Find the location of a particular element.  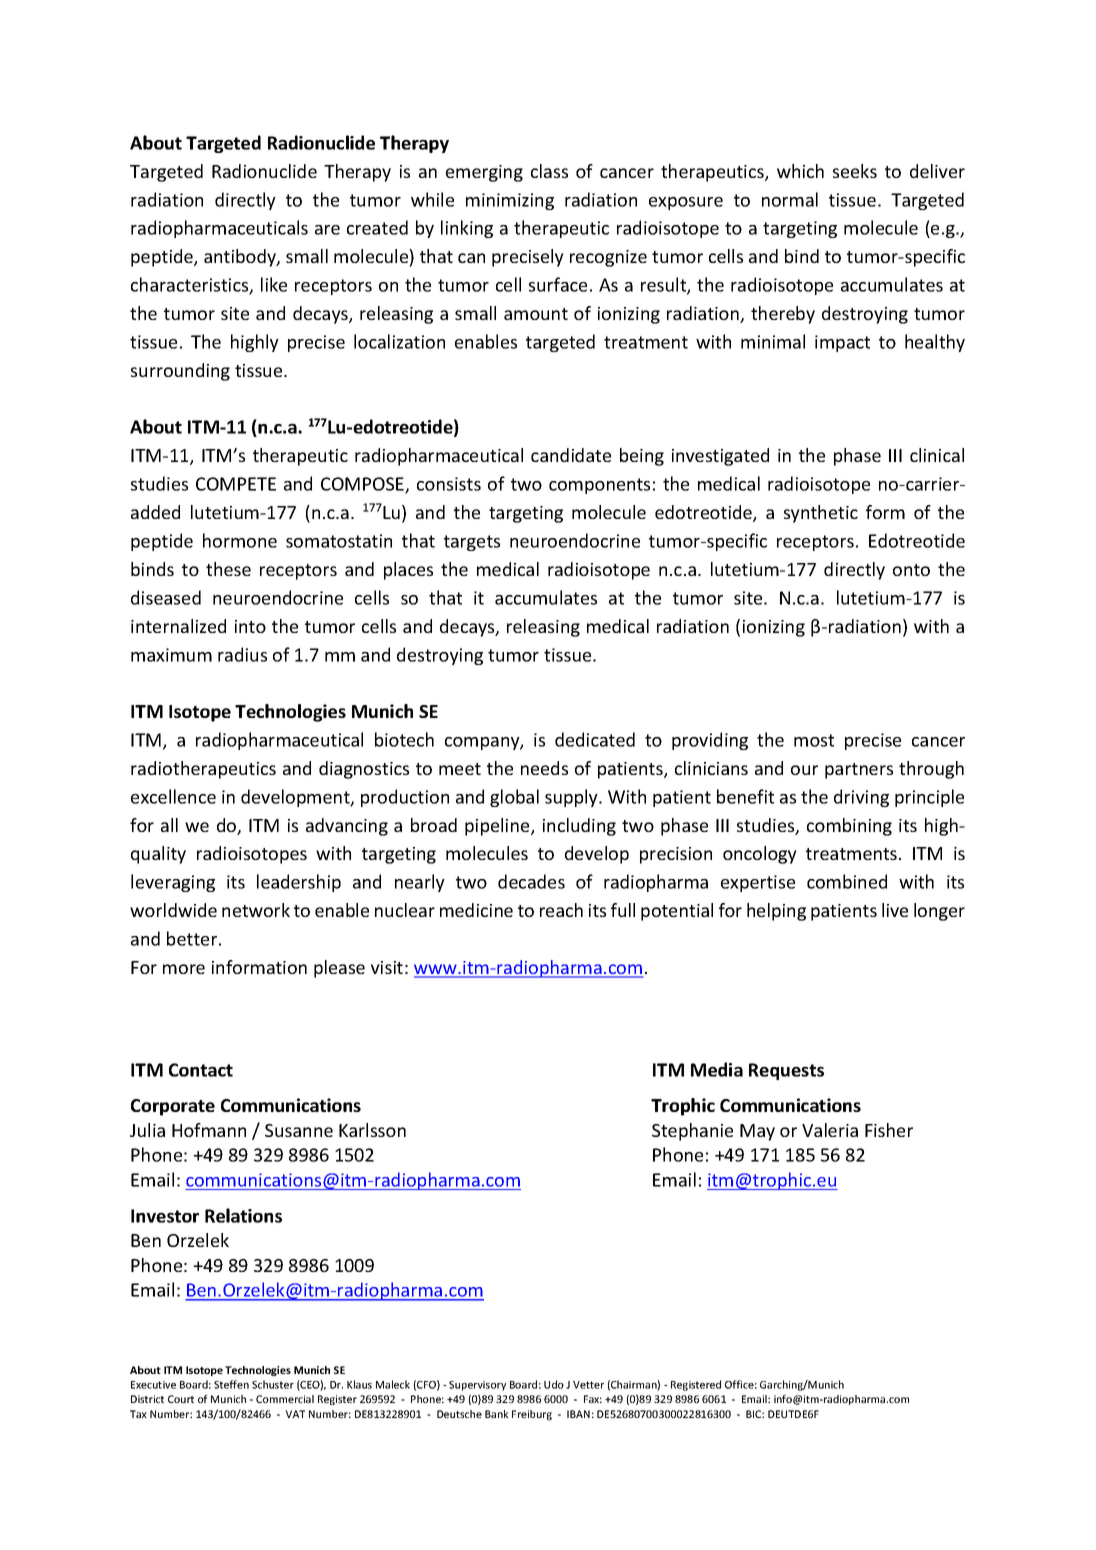

global is located at coordinates (514, 798).
